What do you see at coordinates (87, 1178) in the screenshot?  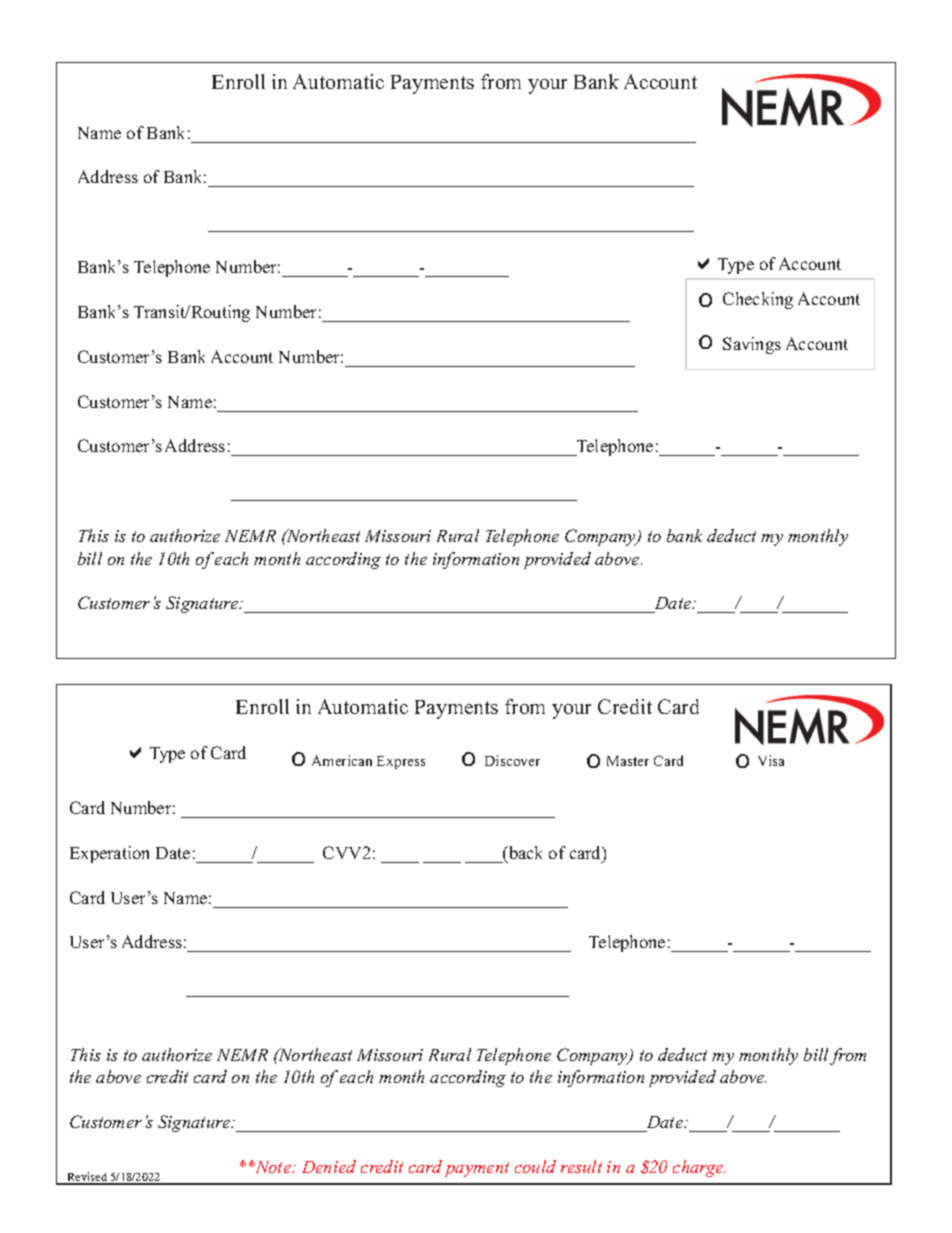 I see `Revised` at bounding box center [87, 1178].
